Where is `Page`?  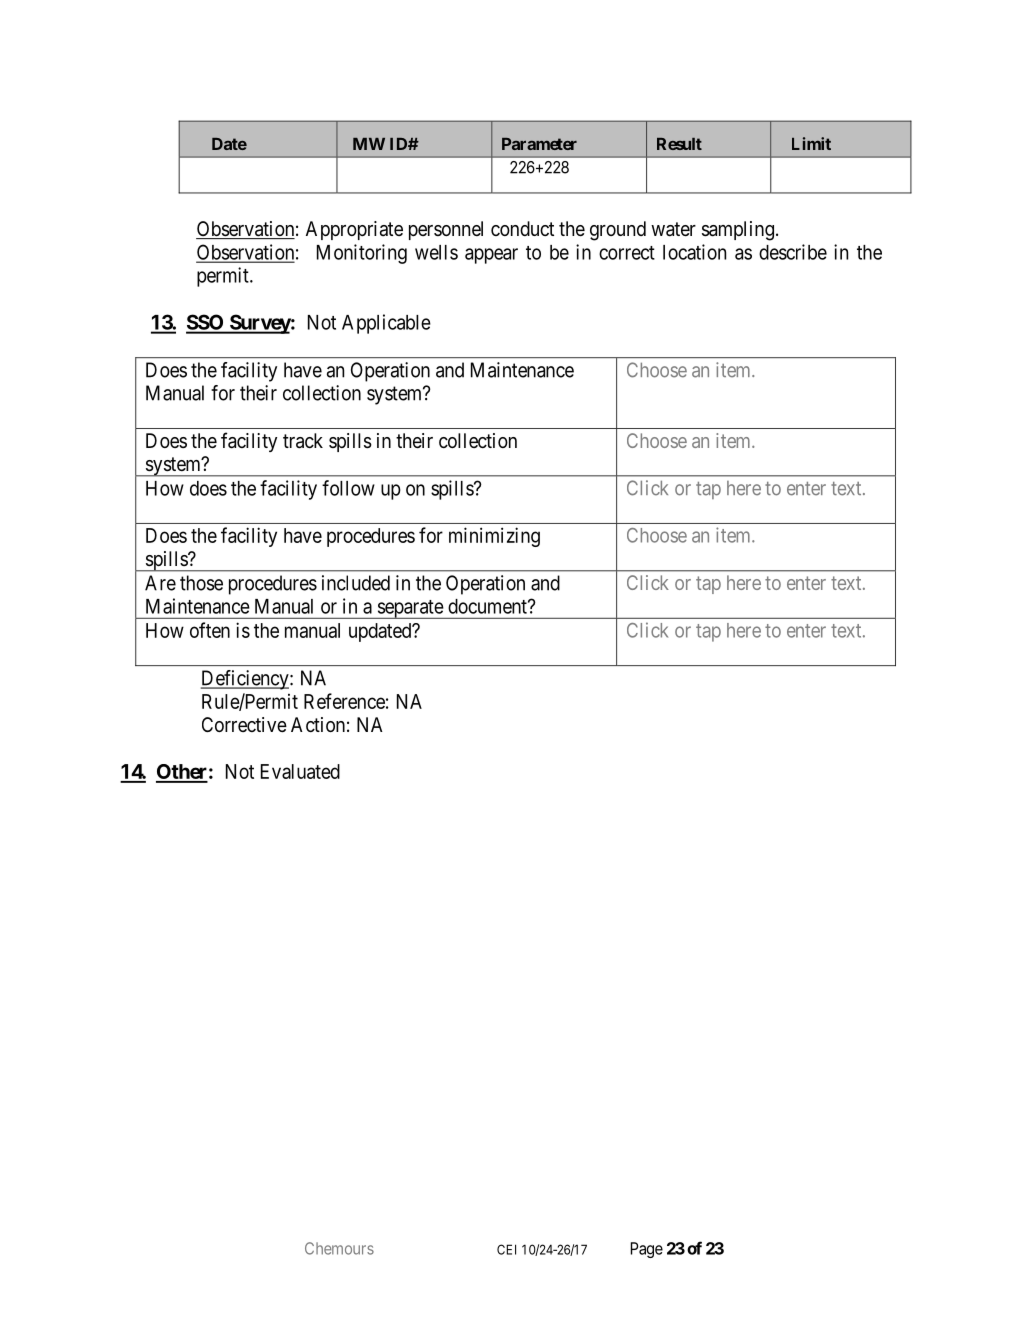
Page is located at coordinates (647, 1250).
